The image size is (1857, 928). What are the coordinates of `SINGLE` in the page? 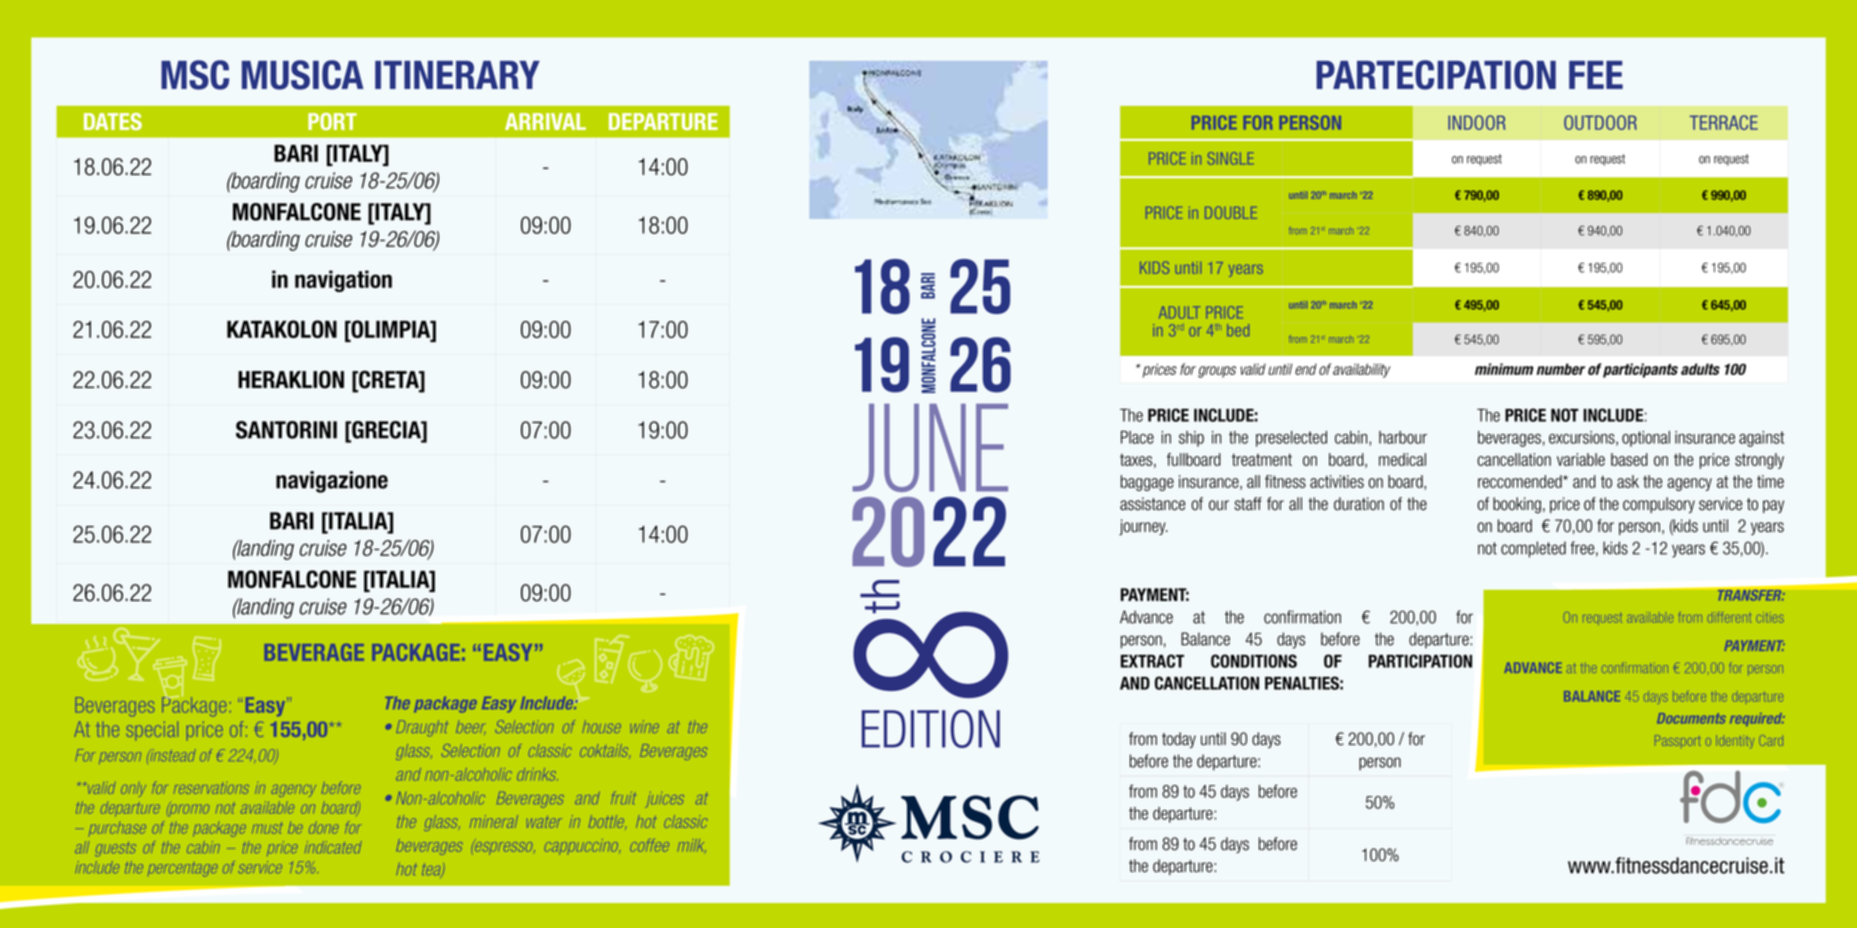 It's located at (1230, 158).
